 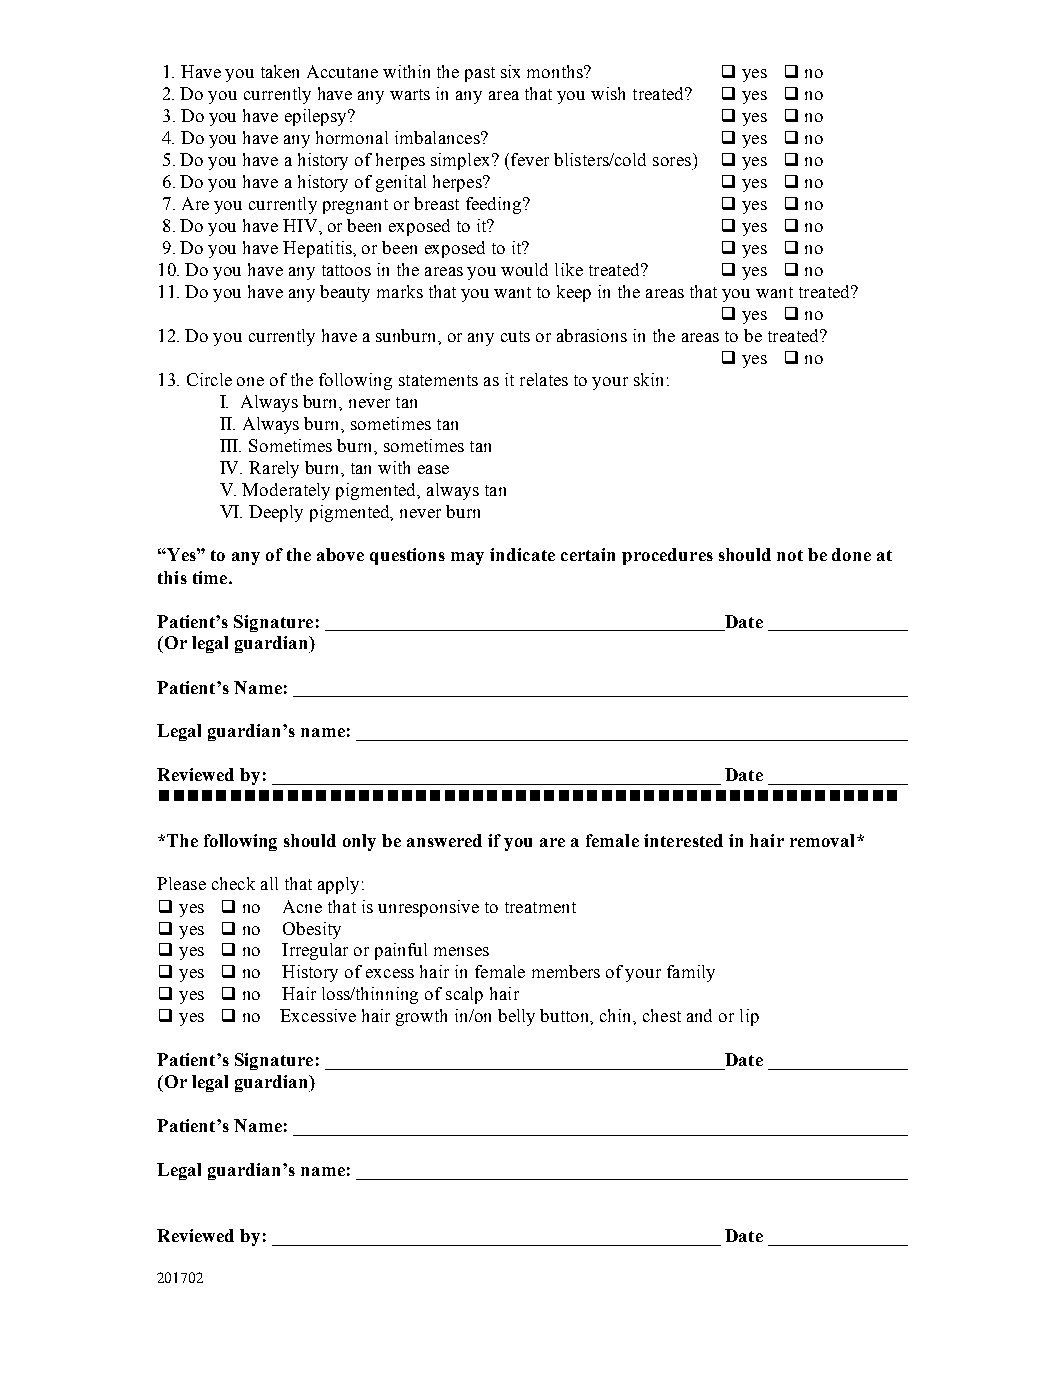 I want to click on would, so click(x=524, y=269).
